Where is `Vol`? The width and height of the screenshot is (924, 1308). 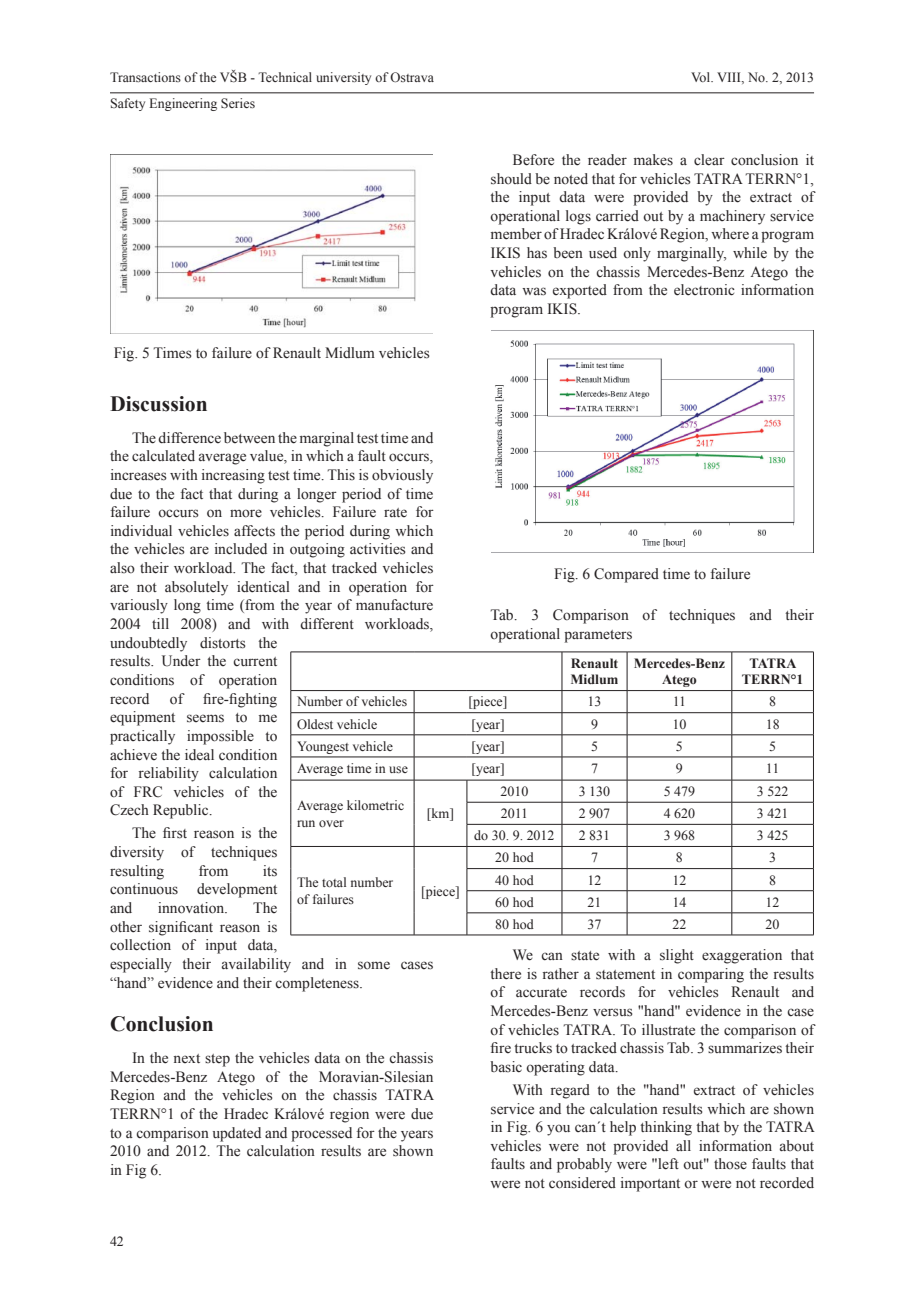
Vol is located at coordinates (702, 77).
